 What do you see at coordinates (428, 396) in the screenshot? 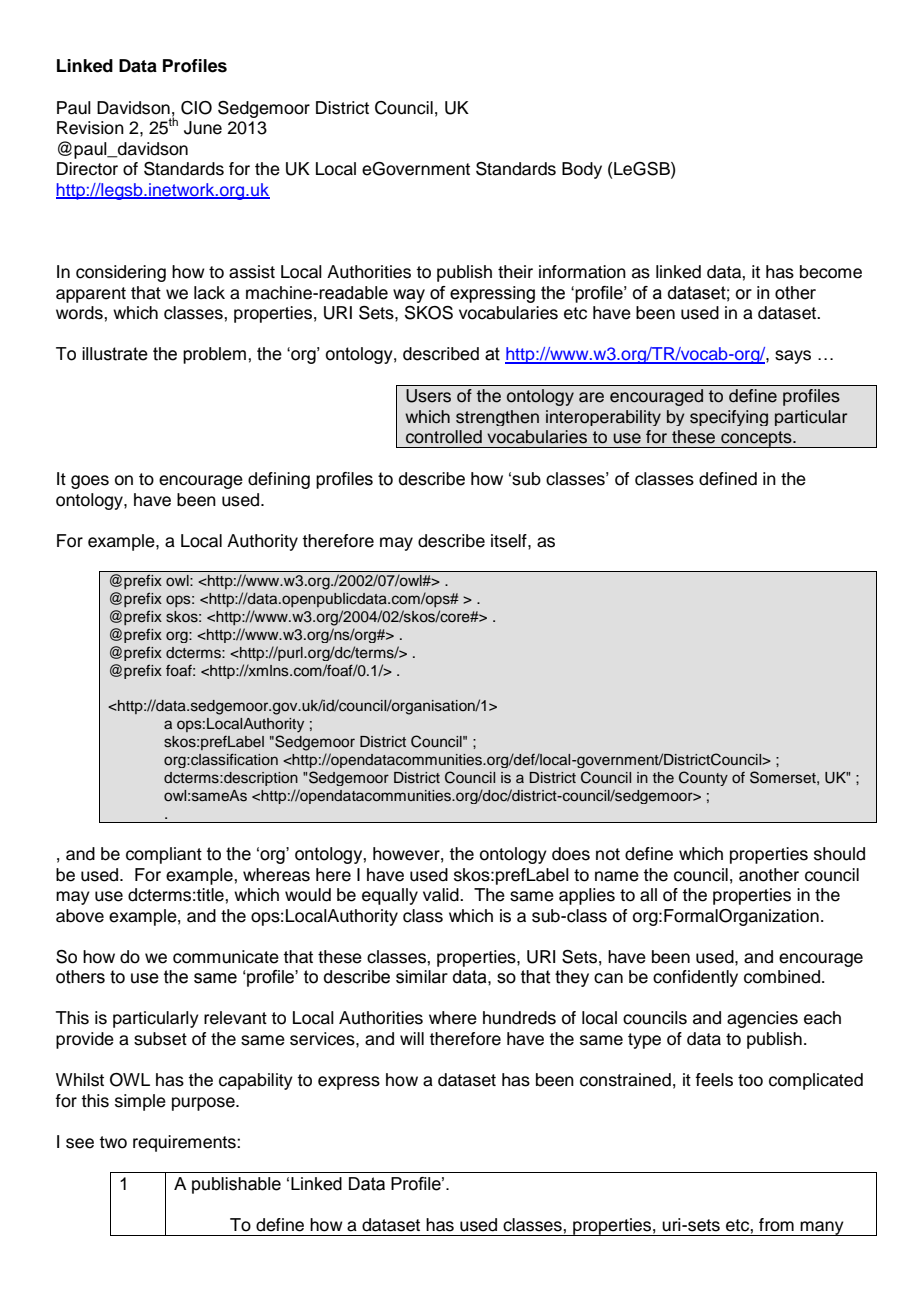
I see `Users` at bounding box center [428, 396].
